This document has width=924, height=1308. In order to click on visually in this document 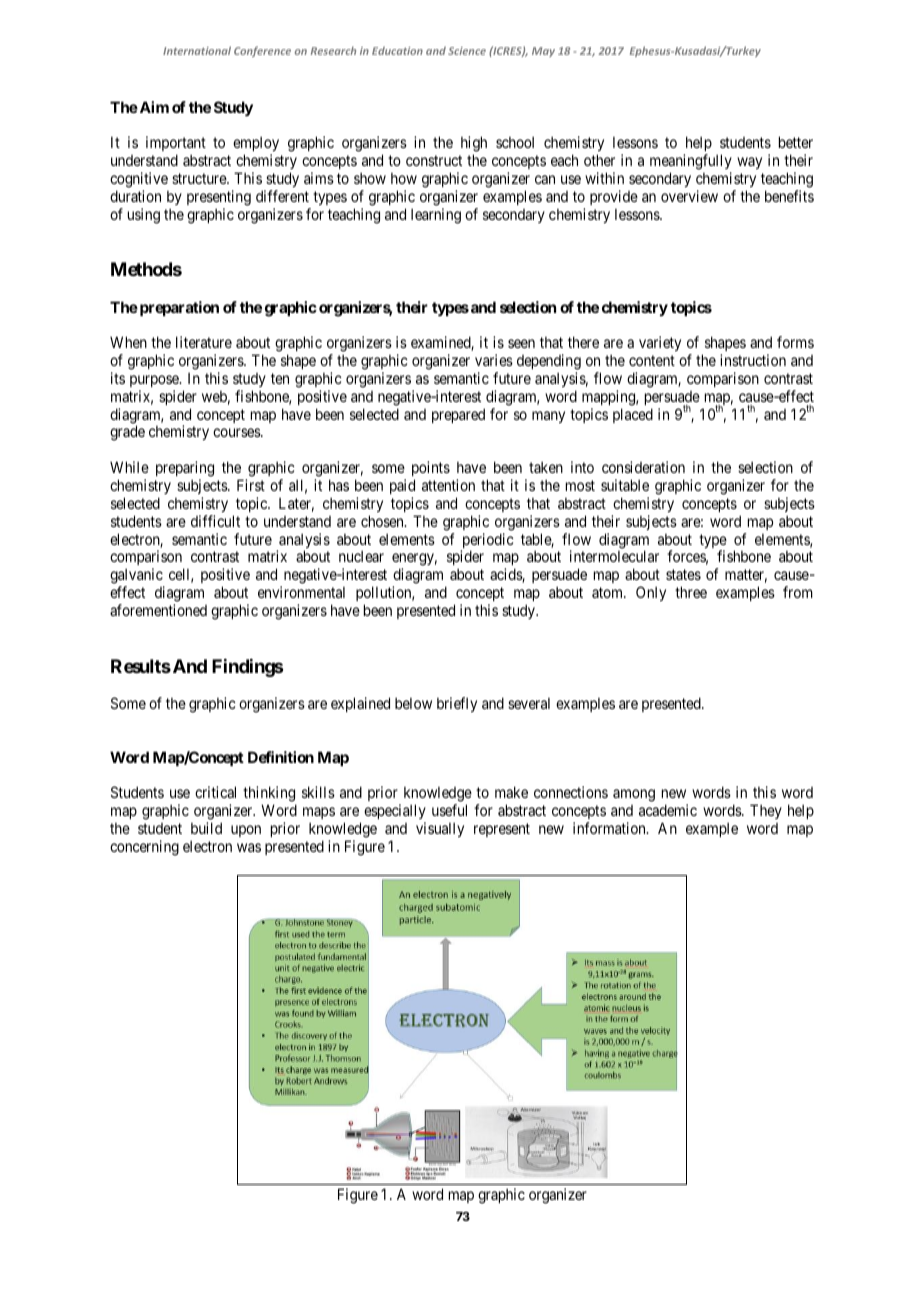, I will do `click(440, 829)`.
